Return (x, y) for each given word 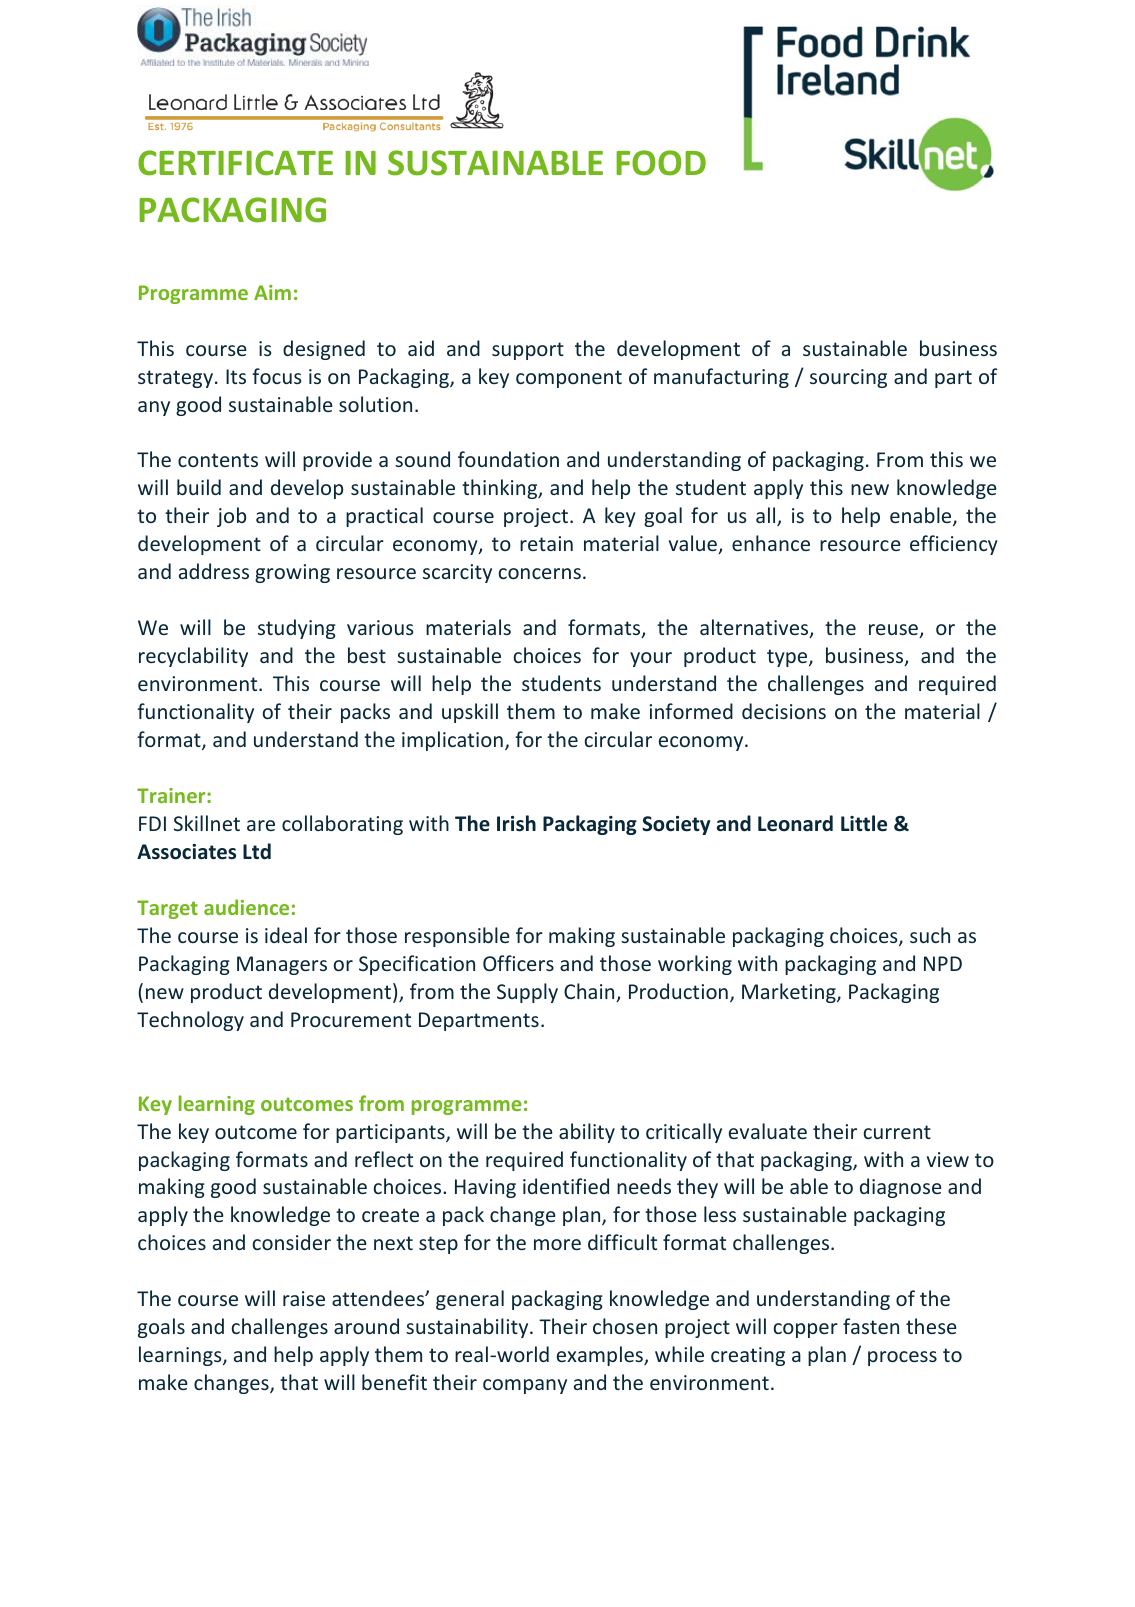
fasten (871, 1326)
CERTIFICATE (235, 163)
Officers (518, 963)
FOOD (661, 163)
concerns (540, 573)
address (214, 571)
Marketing (790, 993)
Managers (282, 965)
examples (601, 1356)
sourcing (848, 378)
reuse (894, 631)
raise (304, 1298)
